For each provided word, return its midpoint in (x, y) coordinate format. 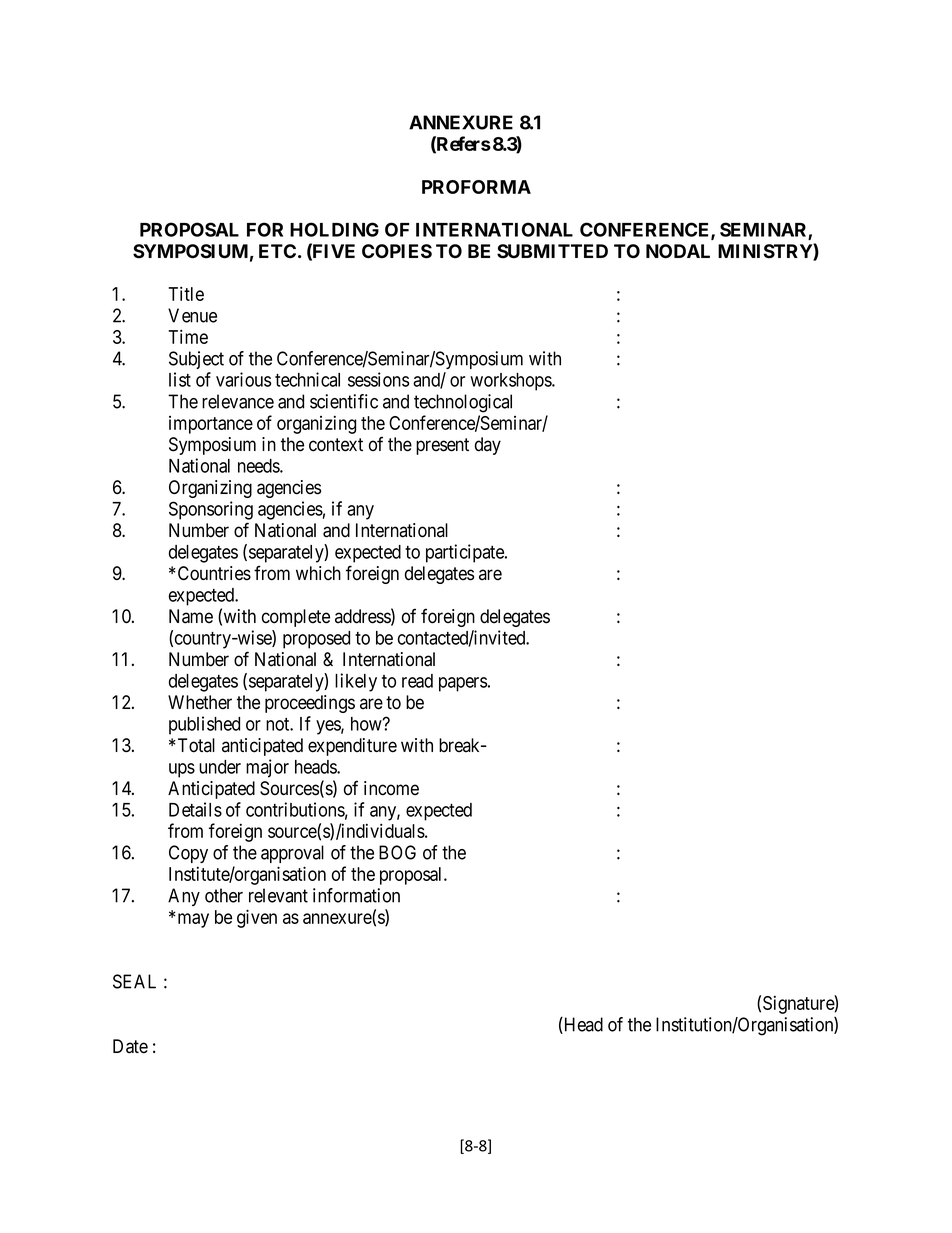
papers (463, 684)
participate (466, 553)
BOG (397, 852)
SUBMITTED (552, 251)
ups (182, 770)
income (391, 788)
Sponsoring (211, 510)
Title (186, 293)
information (356, 895)
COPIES (397, 251)
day (488, 446)
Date (130, 1046)
